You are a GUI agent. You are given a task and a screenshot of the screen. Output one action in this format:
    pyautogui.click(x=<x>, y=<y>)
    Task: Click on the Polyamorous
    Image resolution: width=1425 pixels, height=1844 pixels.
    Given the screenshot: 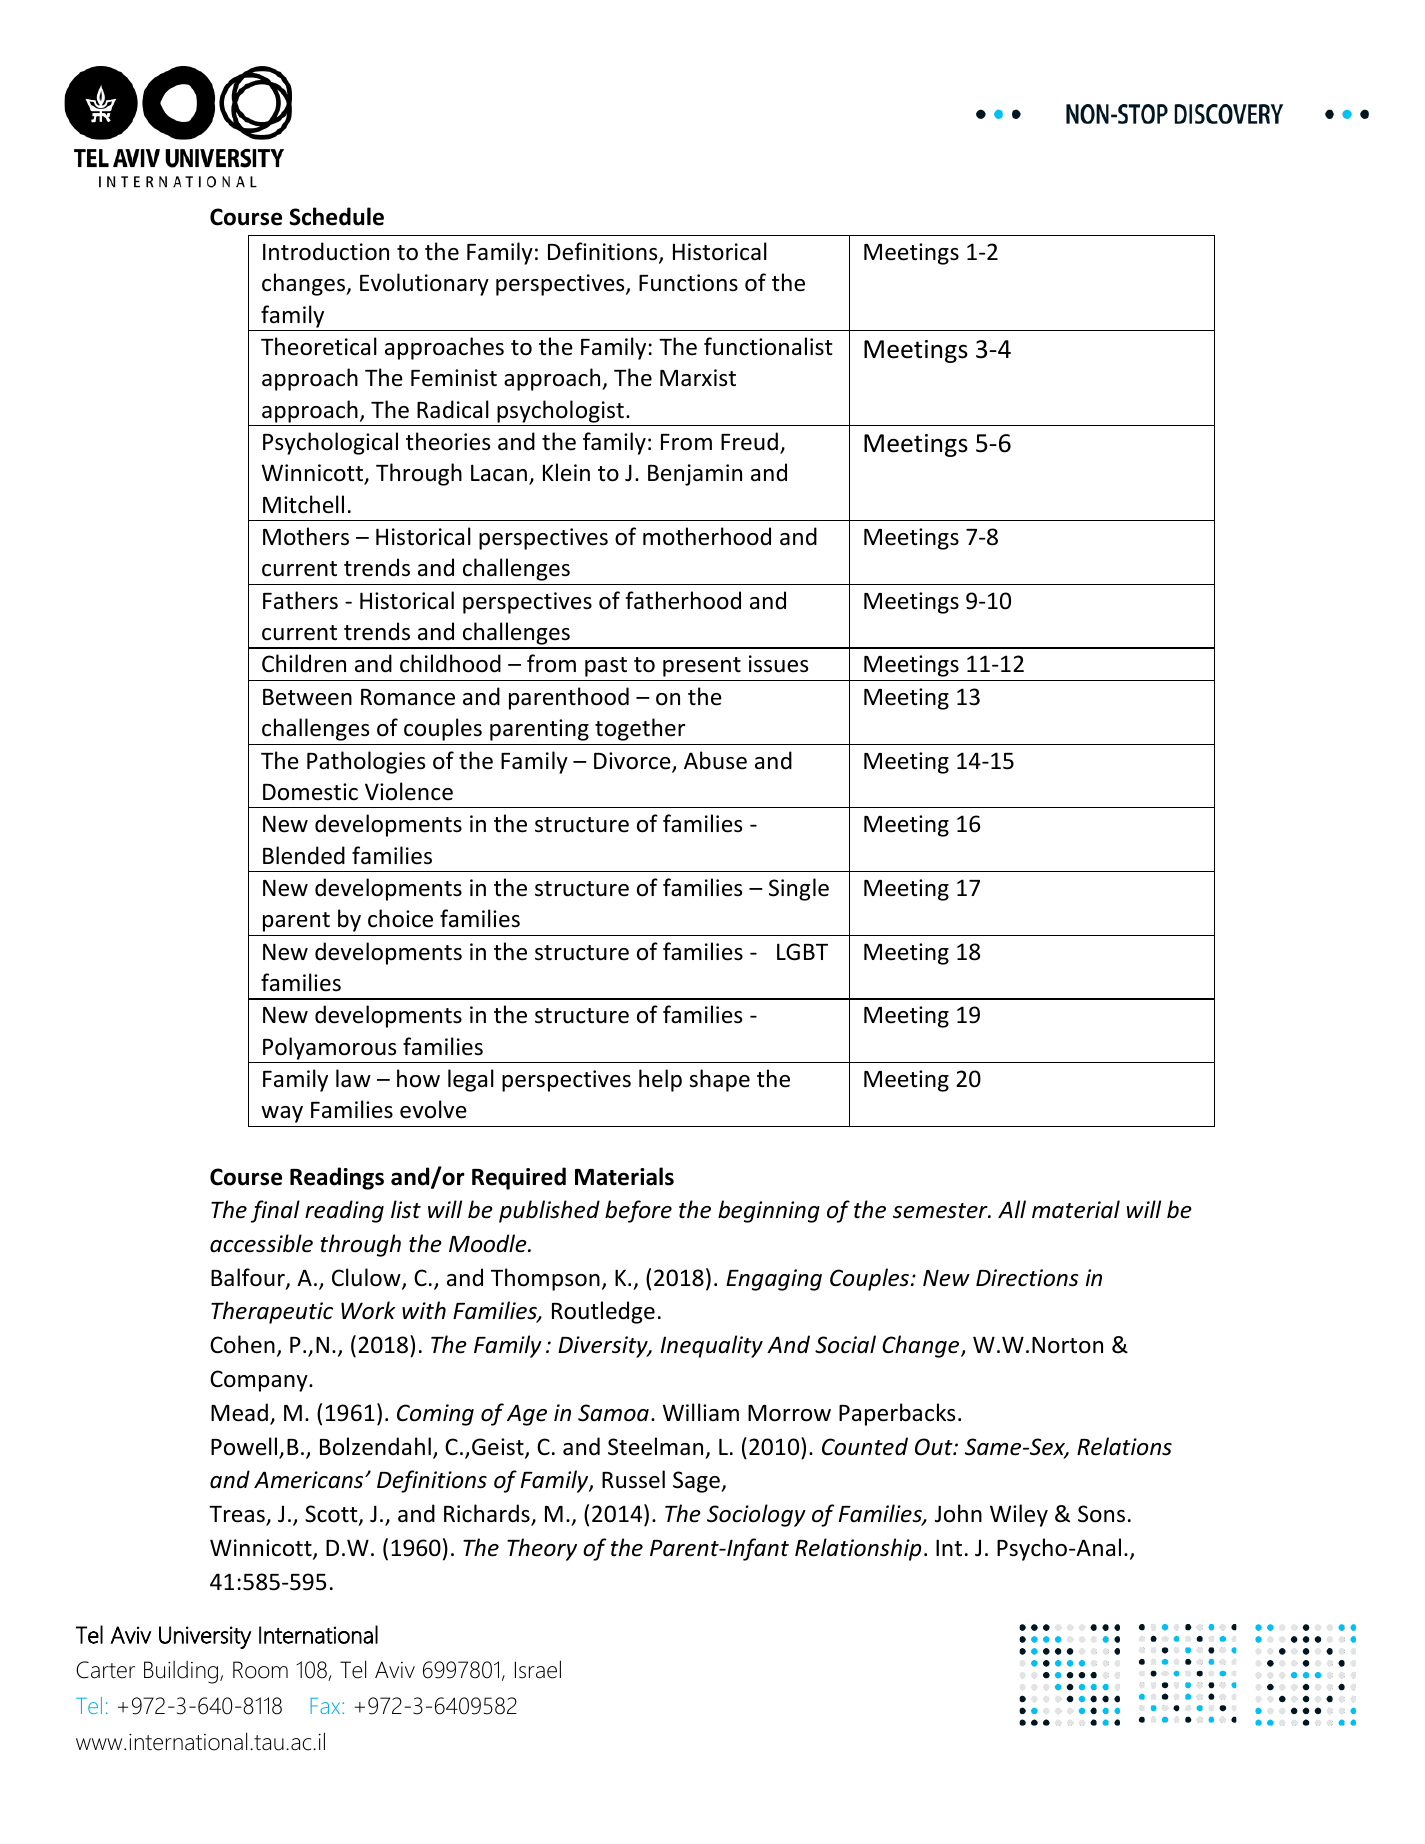 What is the action you would take?
    pyautogui.click(x=329, y=1048)
